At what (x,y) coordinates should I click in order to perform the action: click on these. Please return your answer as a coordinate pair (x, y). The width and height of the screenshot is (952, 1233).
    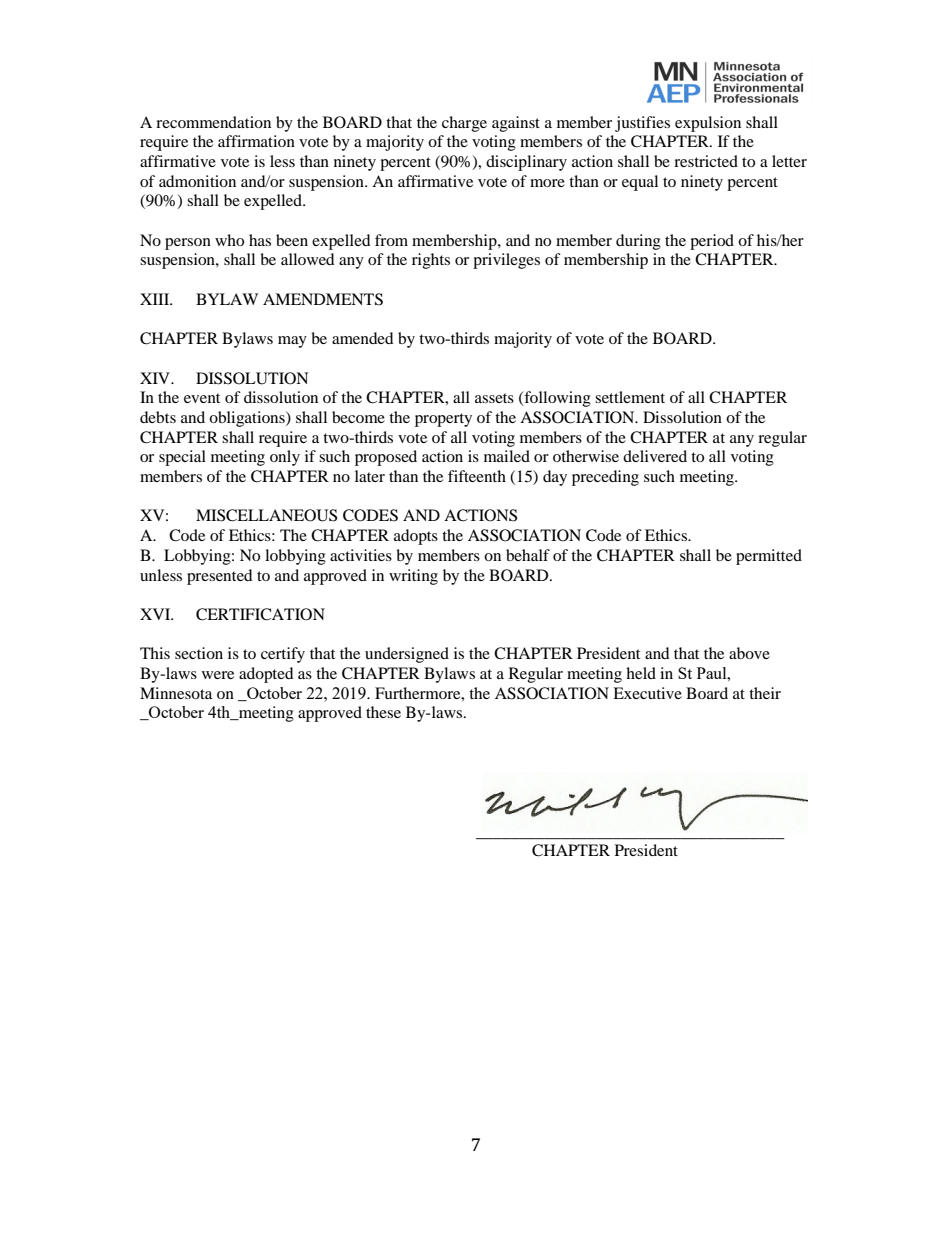
    Looking at the image, I should click on (383, 712).
